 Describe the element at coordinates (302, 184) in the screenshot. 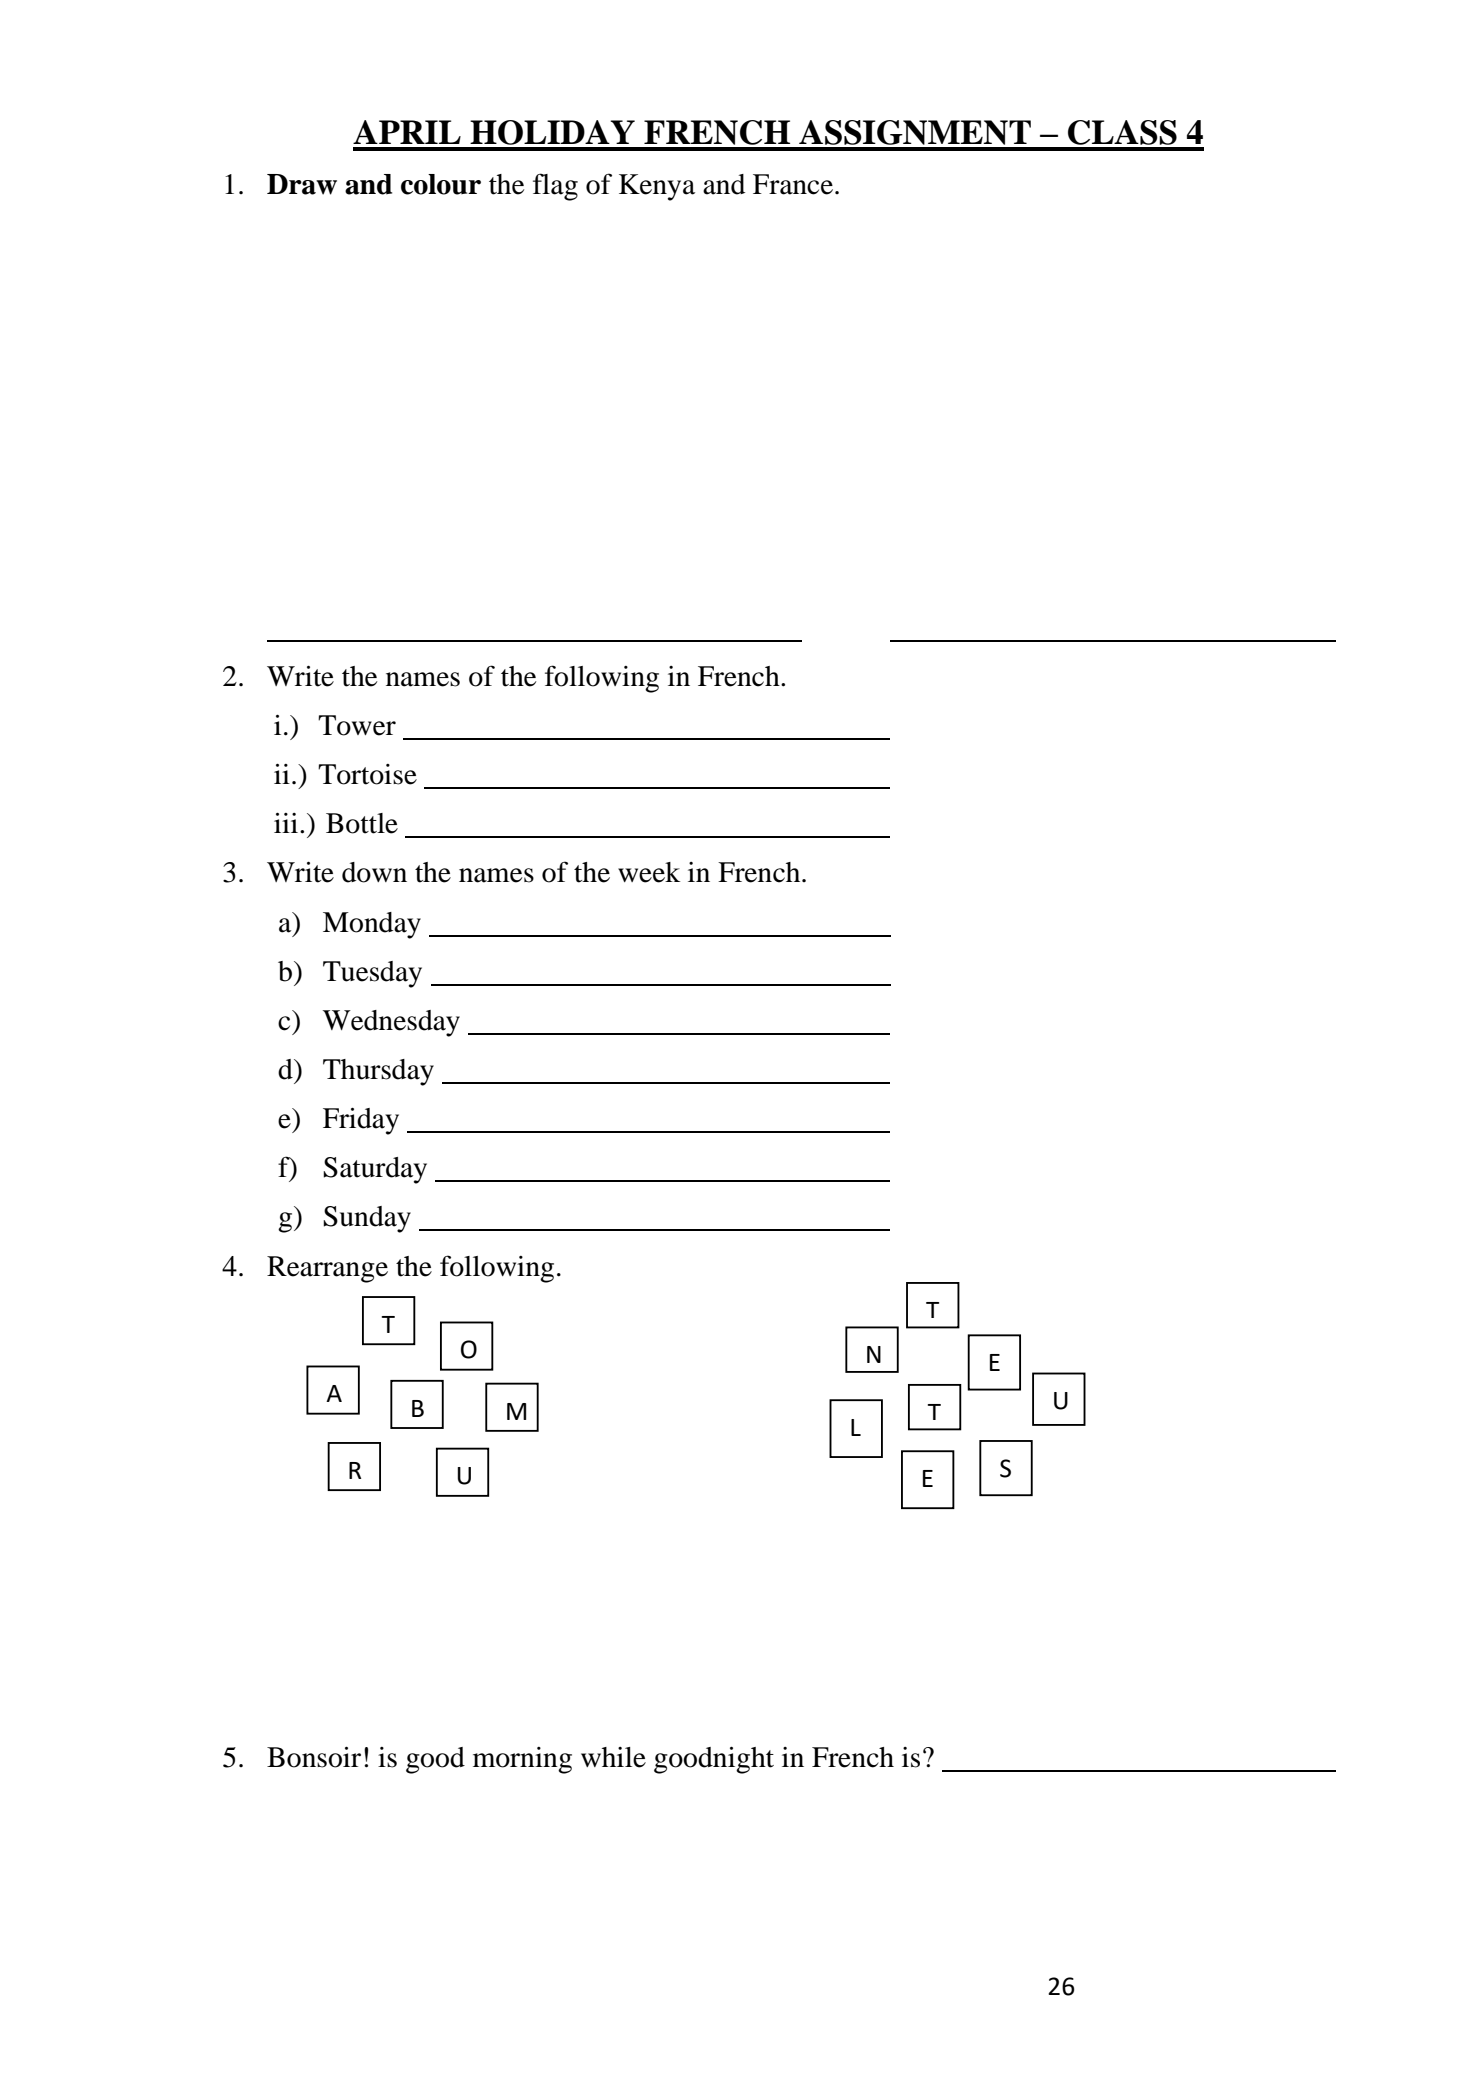

I see `Draw` at that location.
